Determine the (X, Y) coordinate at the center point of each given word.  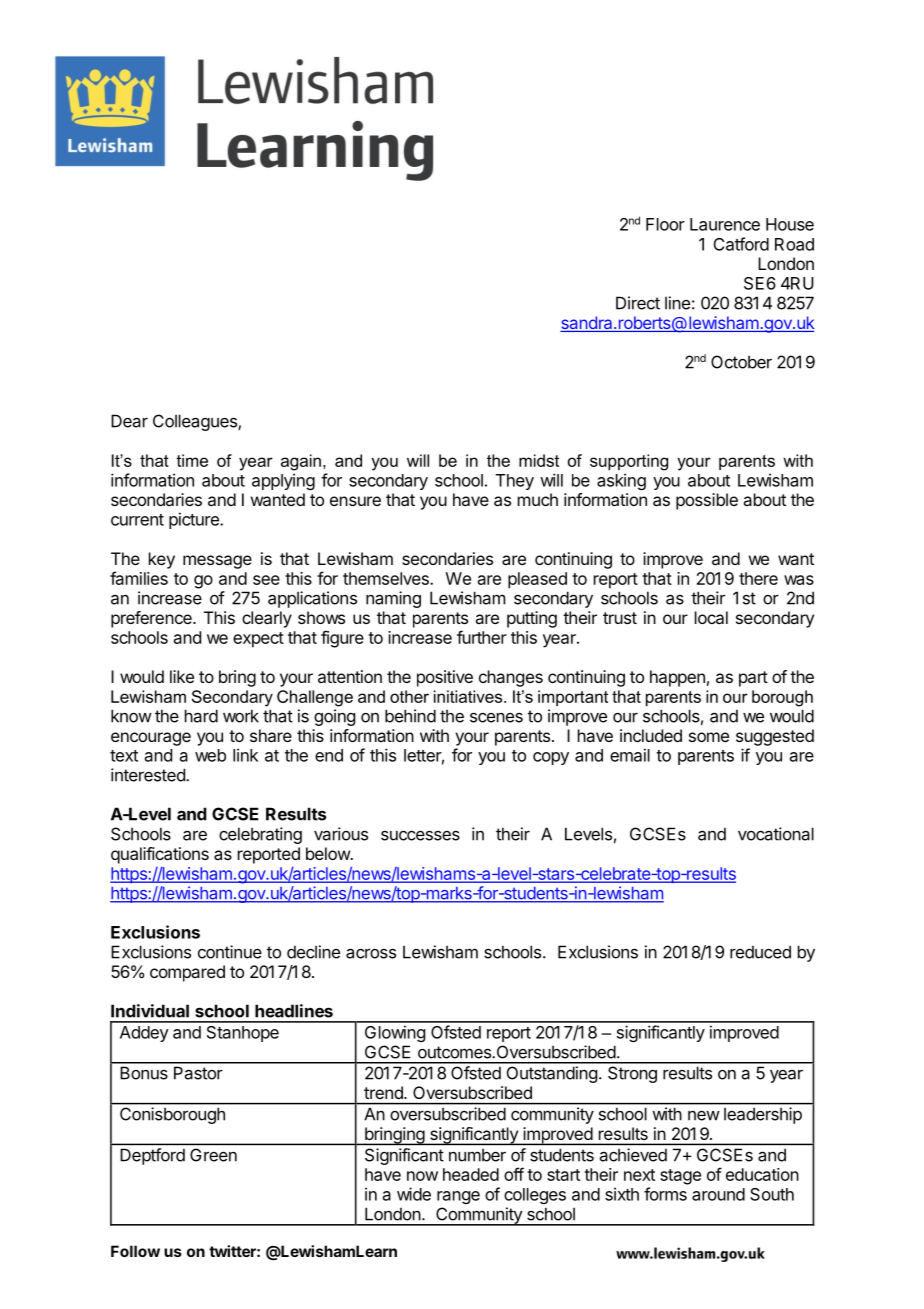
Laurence (725, 224)
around (718, 1194)
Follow (135, 1251)
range (458, 1197)
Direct (638, 303)
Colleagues (196, 422)
